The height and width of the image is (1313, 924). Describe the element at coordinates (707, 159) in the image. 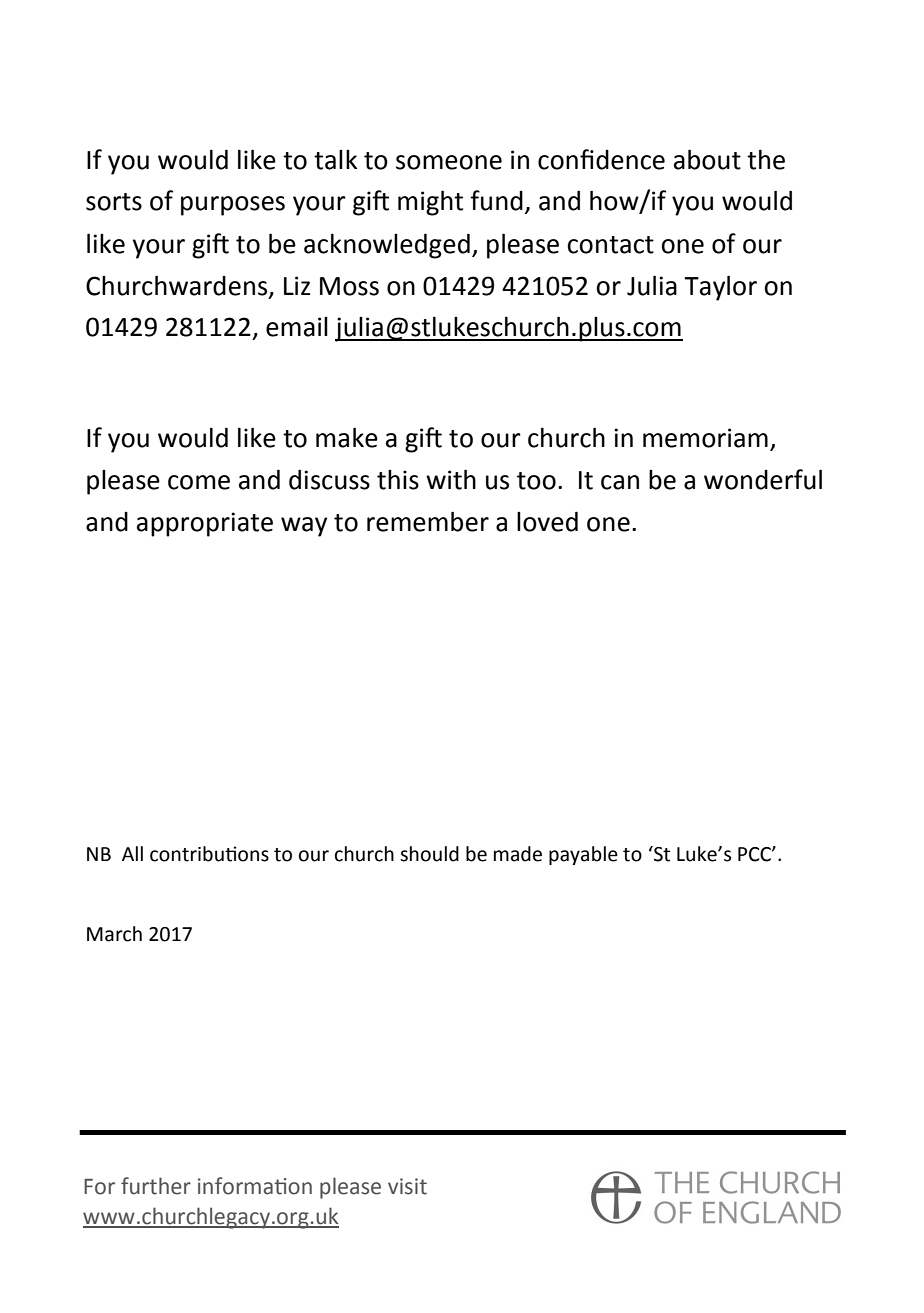

I see `about` at that location.
